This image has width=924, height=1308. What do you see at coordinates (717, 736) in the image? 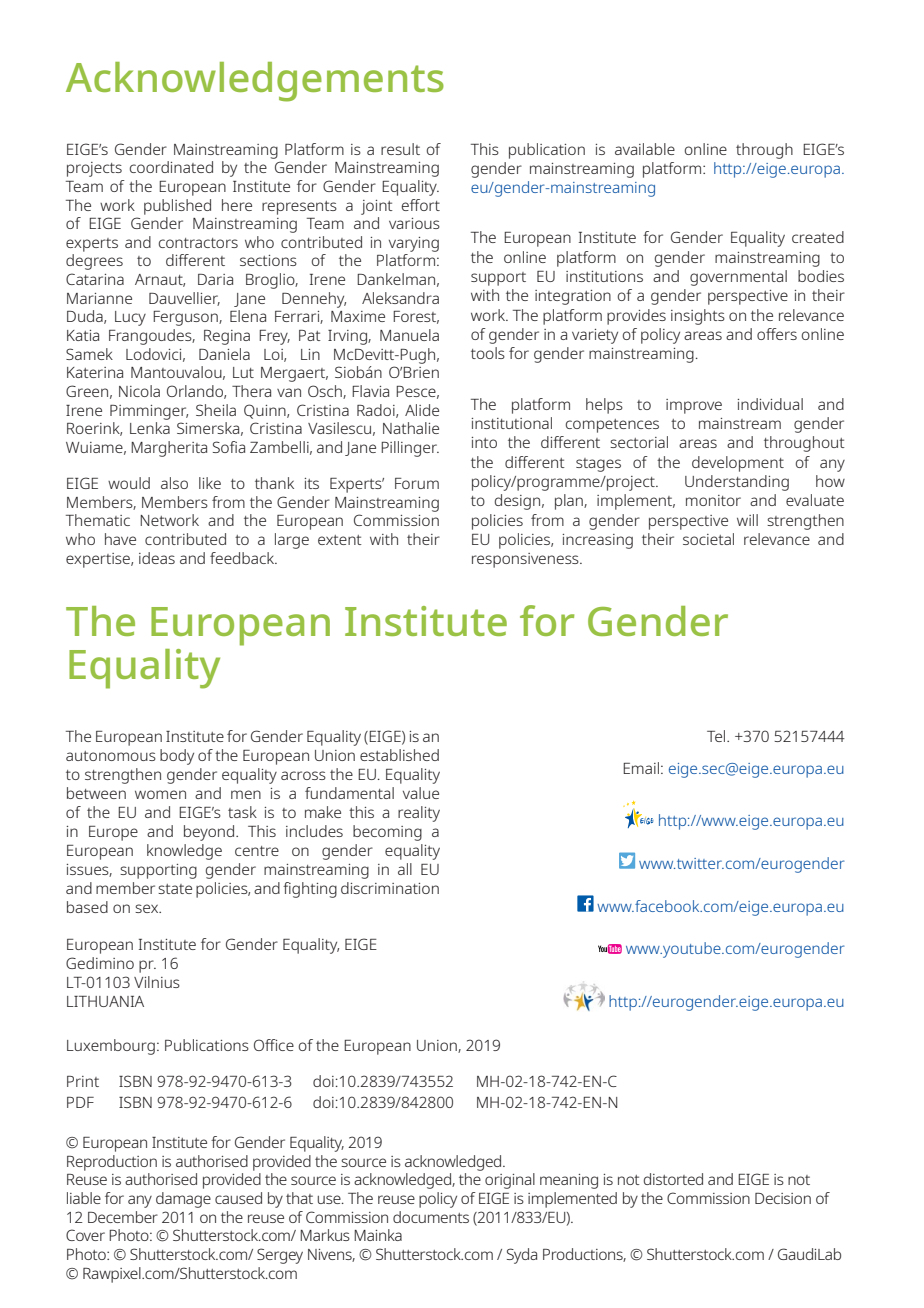
I see `Tel` at bounding box center [717, 736].
